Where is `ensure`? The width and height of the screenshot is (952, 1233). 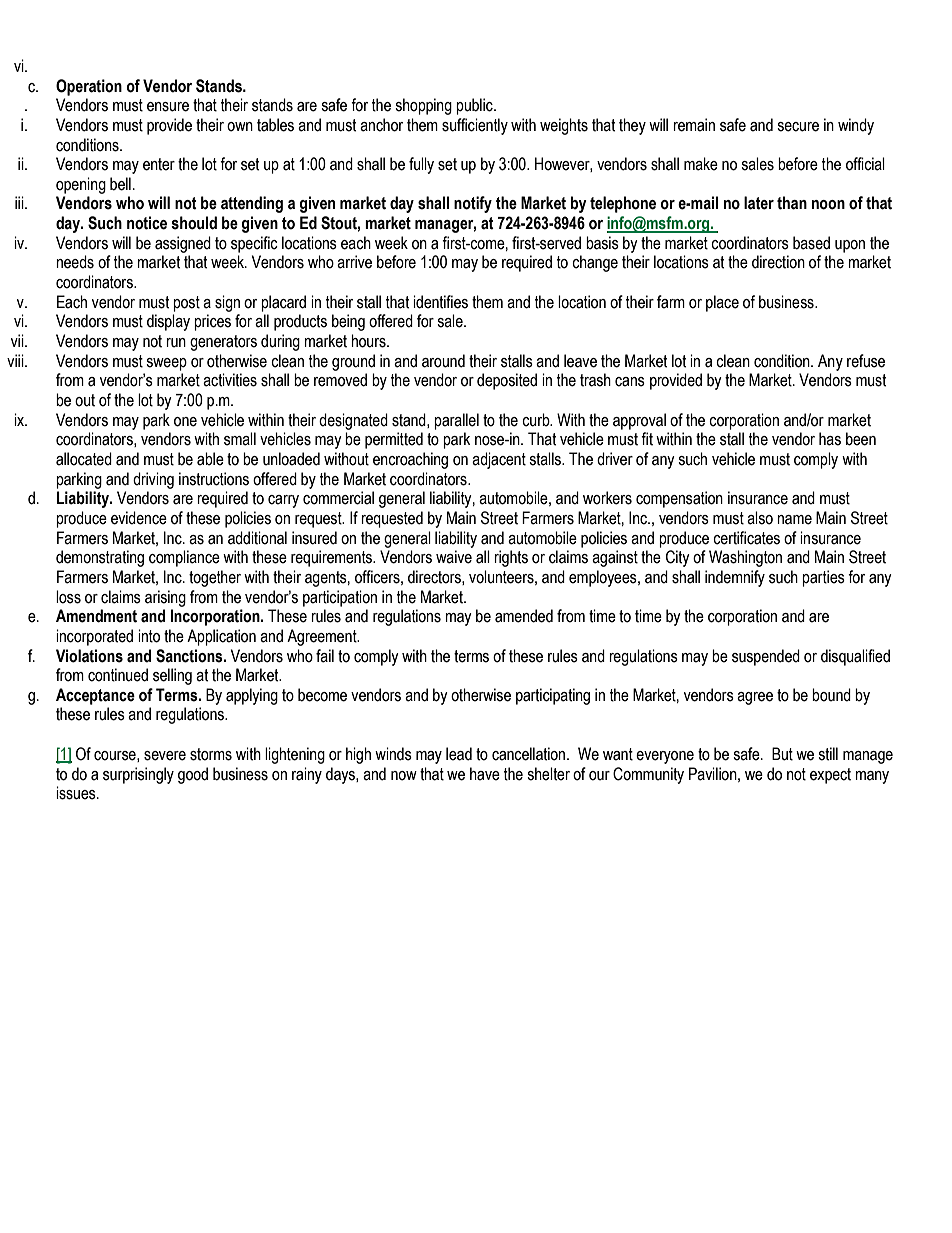
ensure is located at coordinates (168, 107).
